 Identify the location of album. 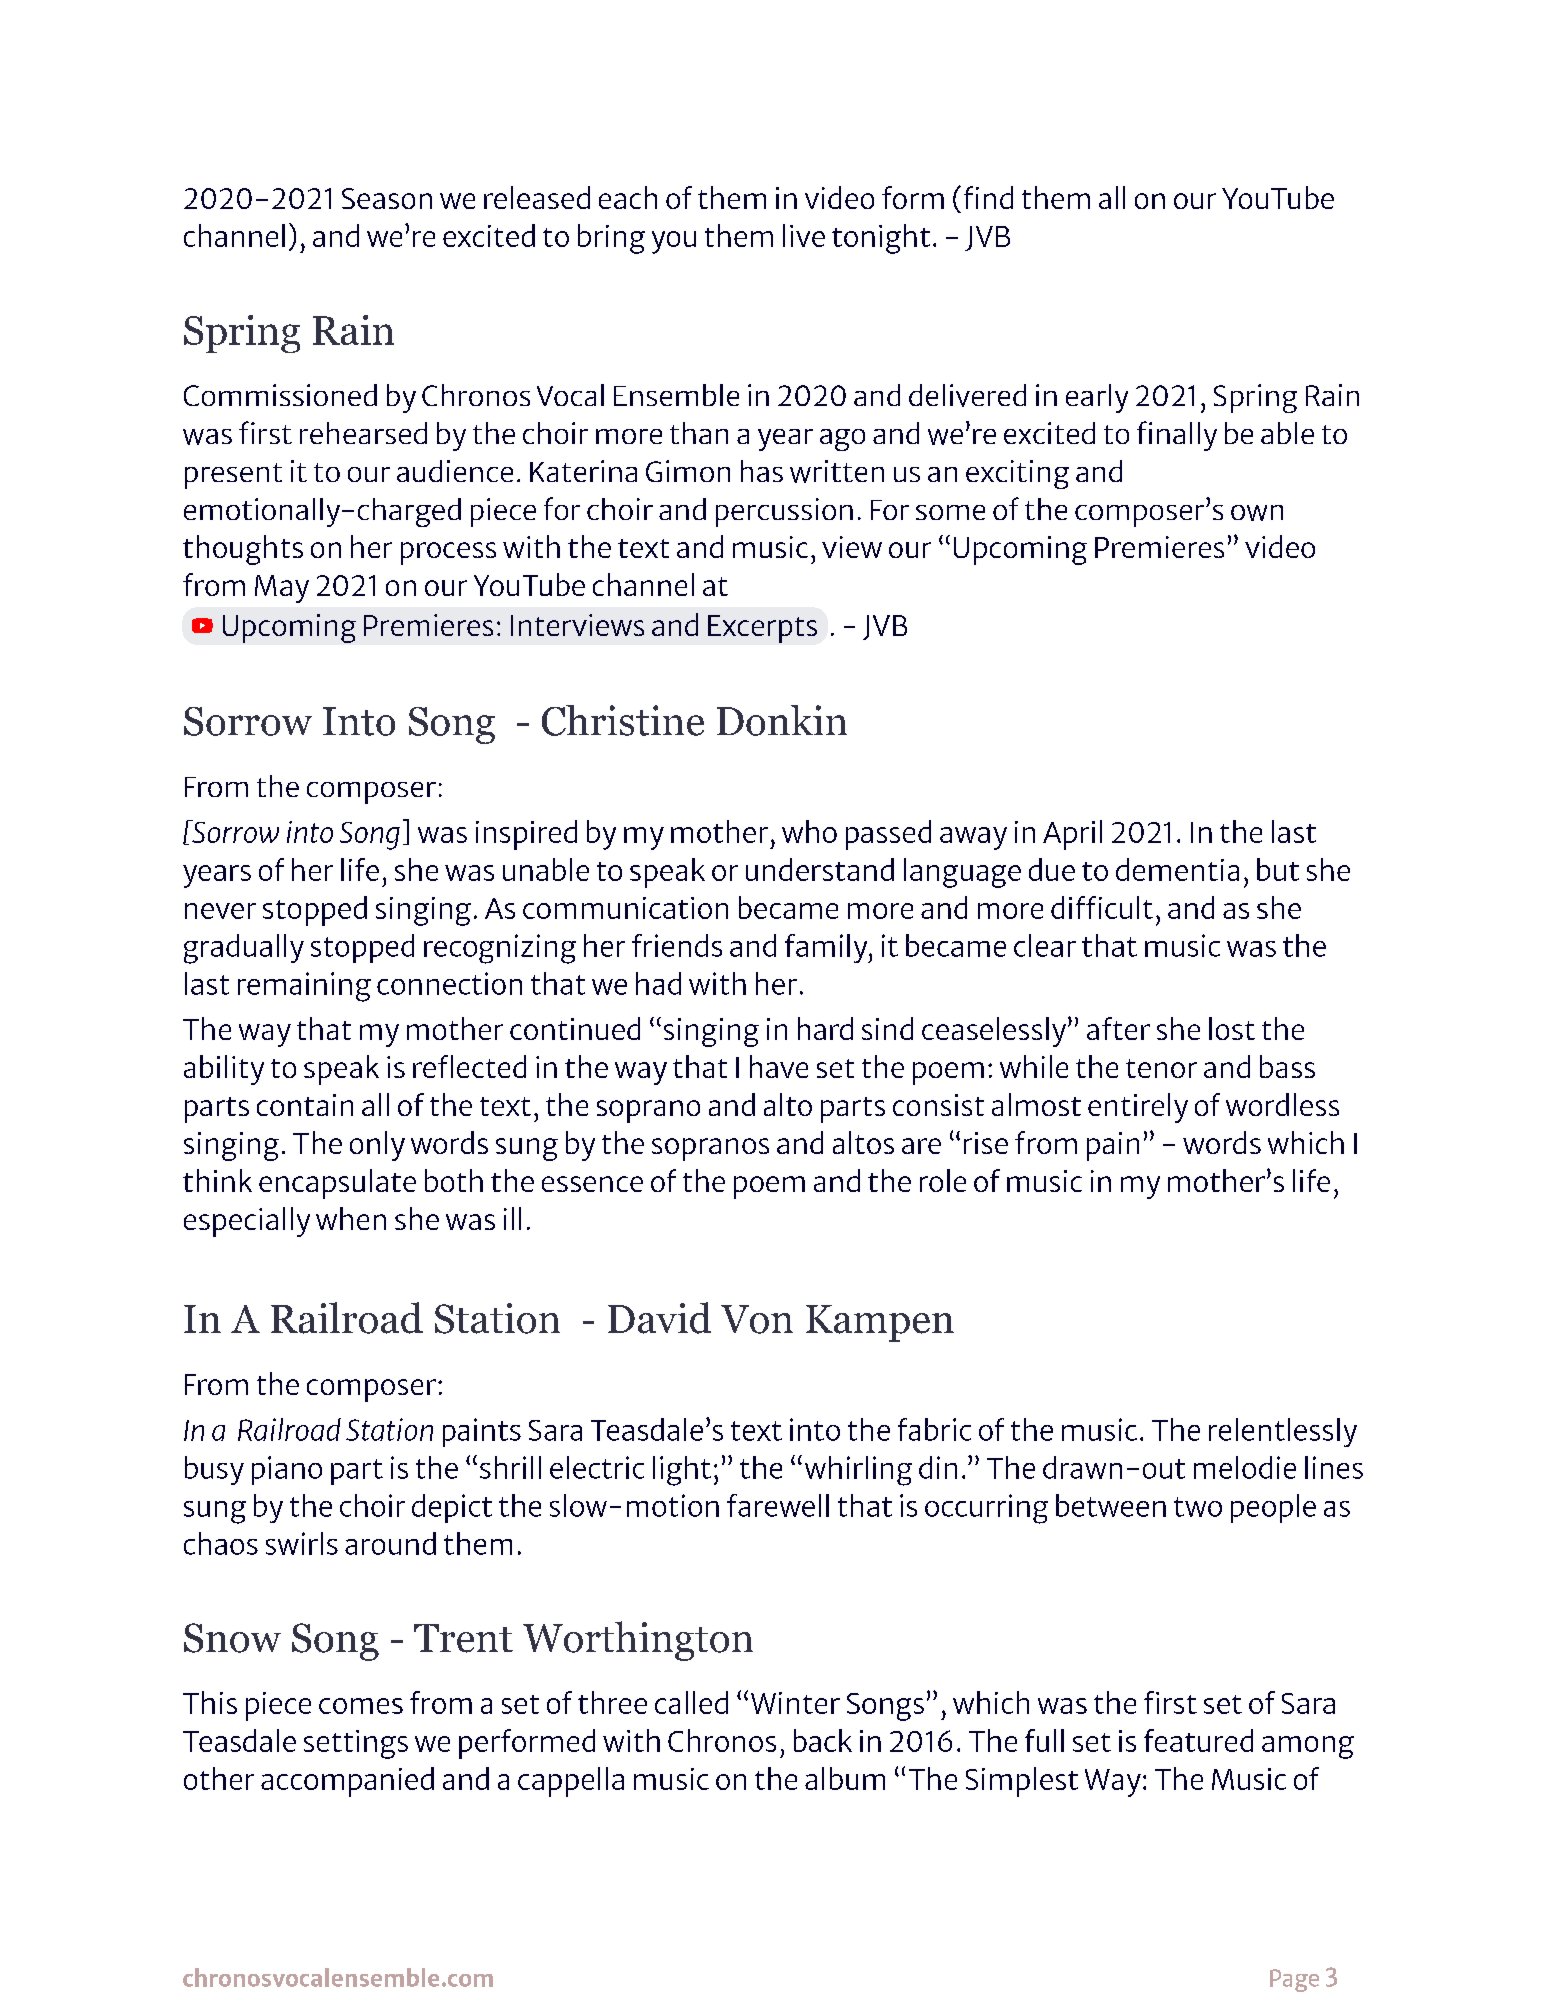
(845, 1778).
